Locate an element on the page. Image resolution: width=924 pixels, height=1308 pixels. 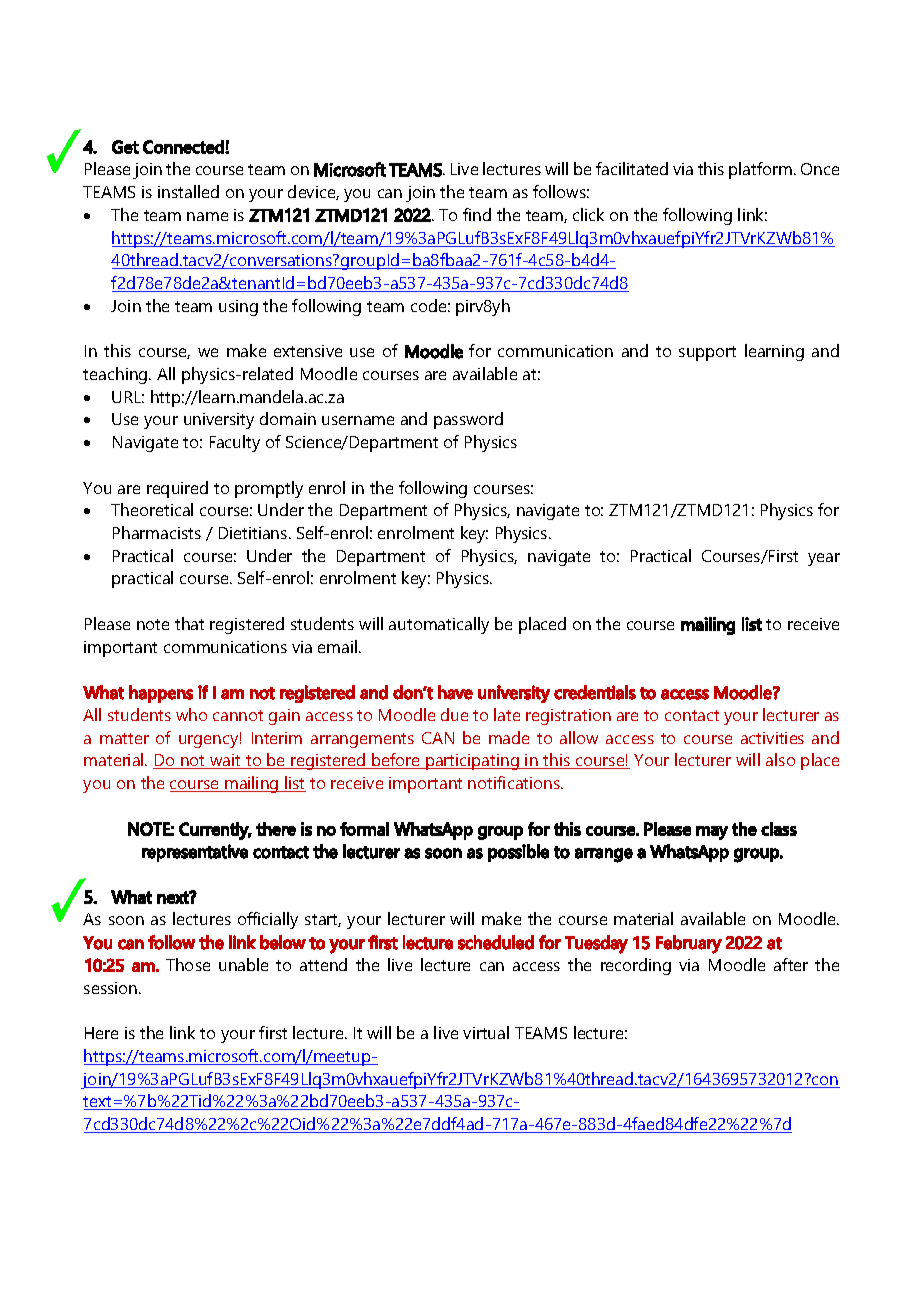
installed is located at coordinates (188, 191).
